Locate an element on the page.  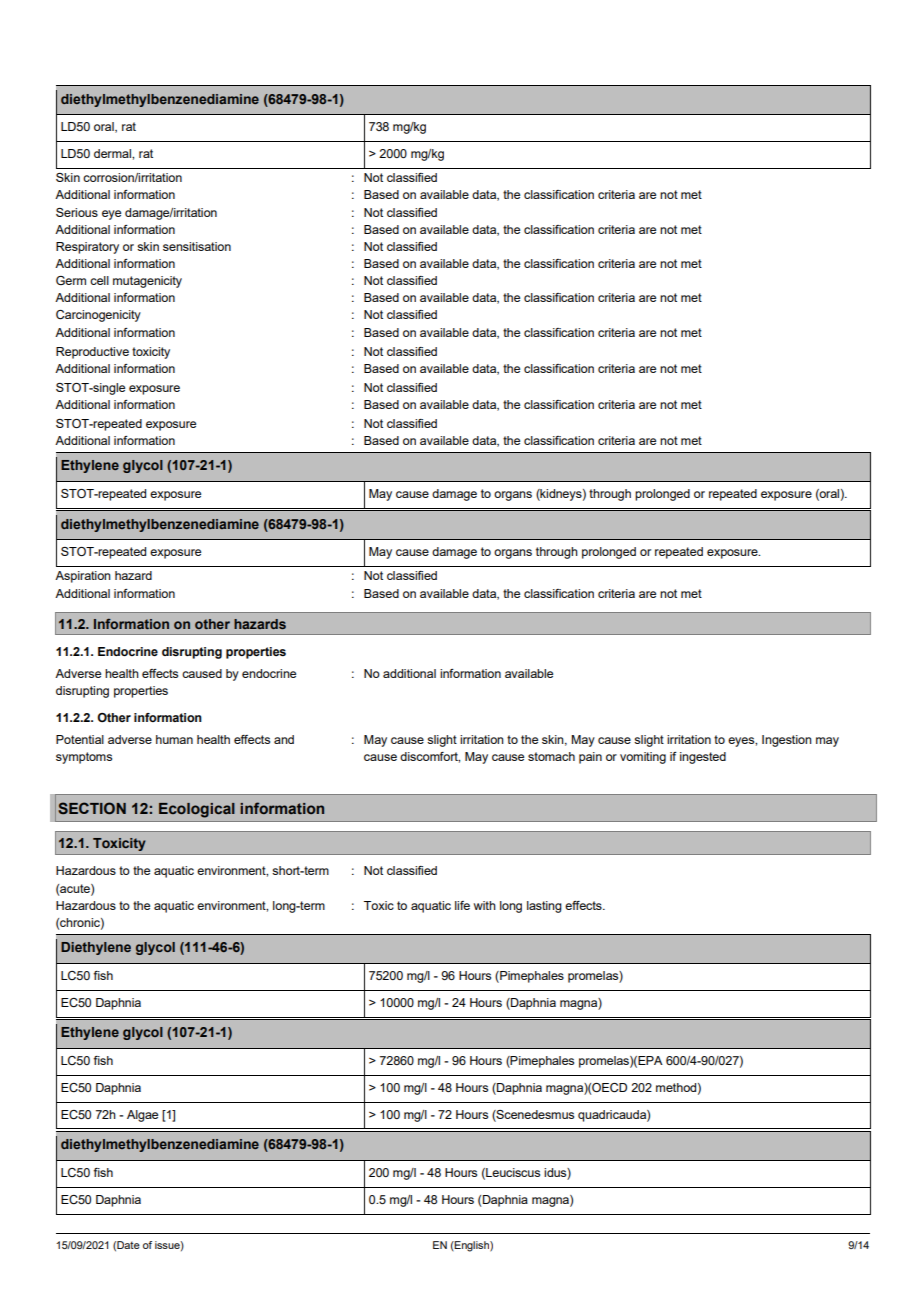
vomiting is located at coordinates (643, 758).
